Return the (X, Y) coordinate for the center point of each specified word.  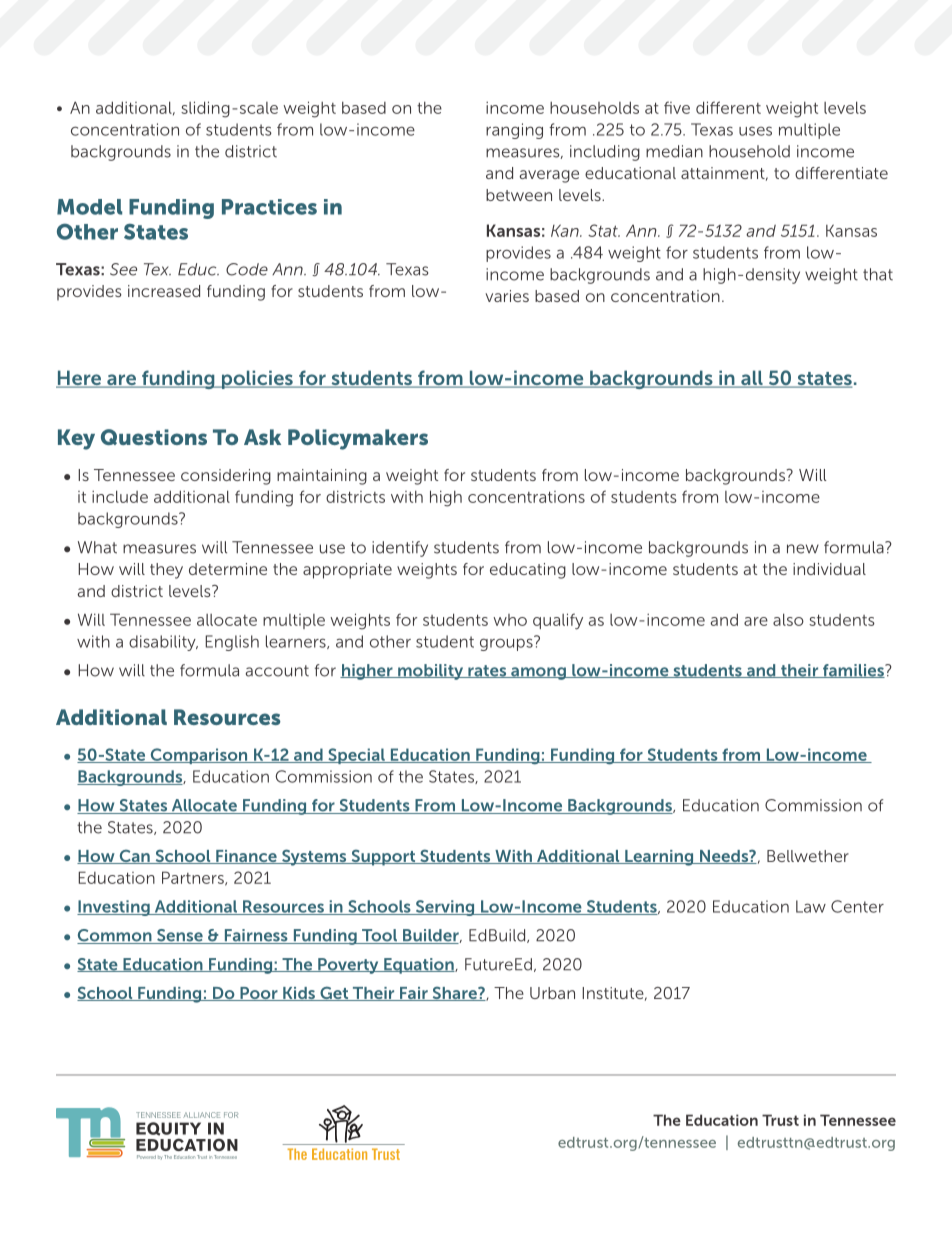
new (803, 549)
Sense (180, 936)
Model (89, 207)
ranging (514, 131)
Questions (154, 437)
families (853, 671)
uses (755, 131)
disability (163, 643)
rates (487, 671)
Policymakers (358, 439)
